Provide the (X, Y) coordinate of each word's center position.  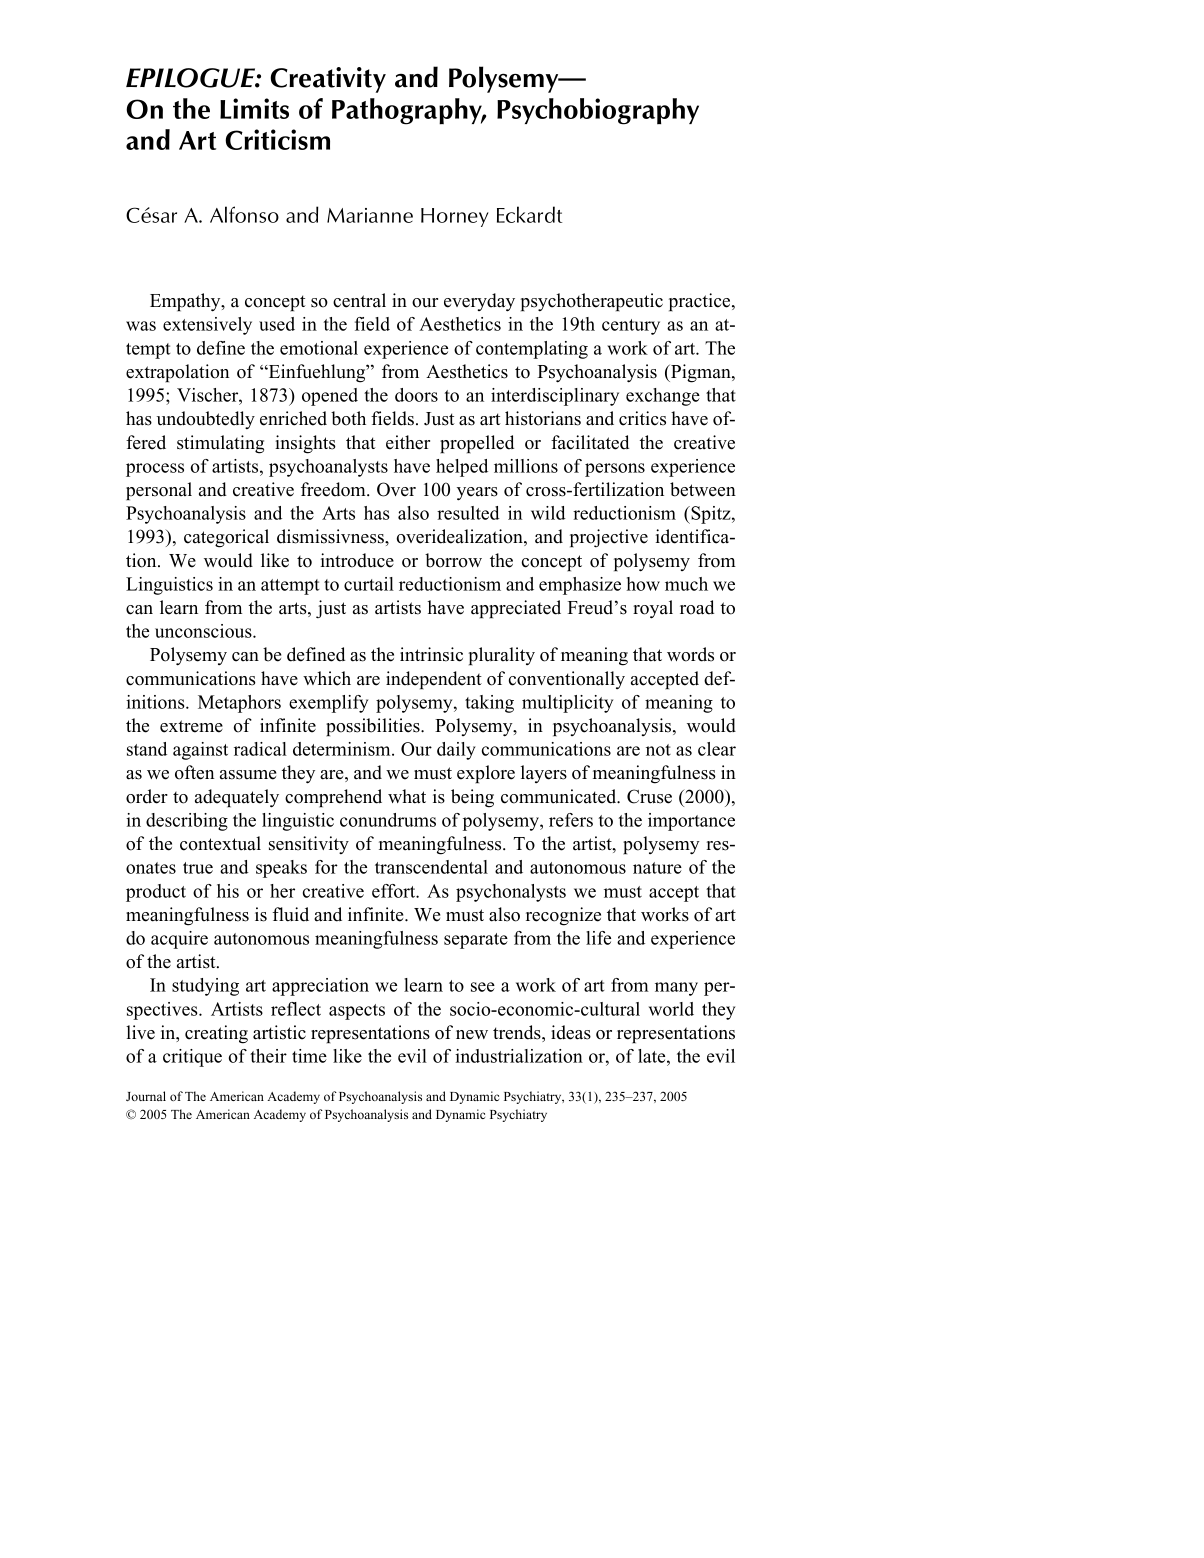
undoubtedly (206, 420)
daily (456, 751)
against (200, 751)
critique (192, 1058)
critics (642, 418)
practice (701, 302)
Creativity (328, 80)
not (658, 750)
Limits (254, 108)
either (408, 442)
